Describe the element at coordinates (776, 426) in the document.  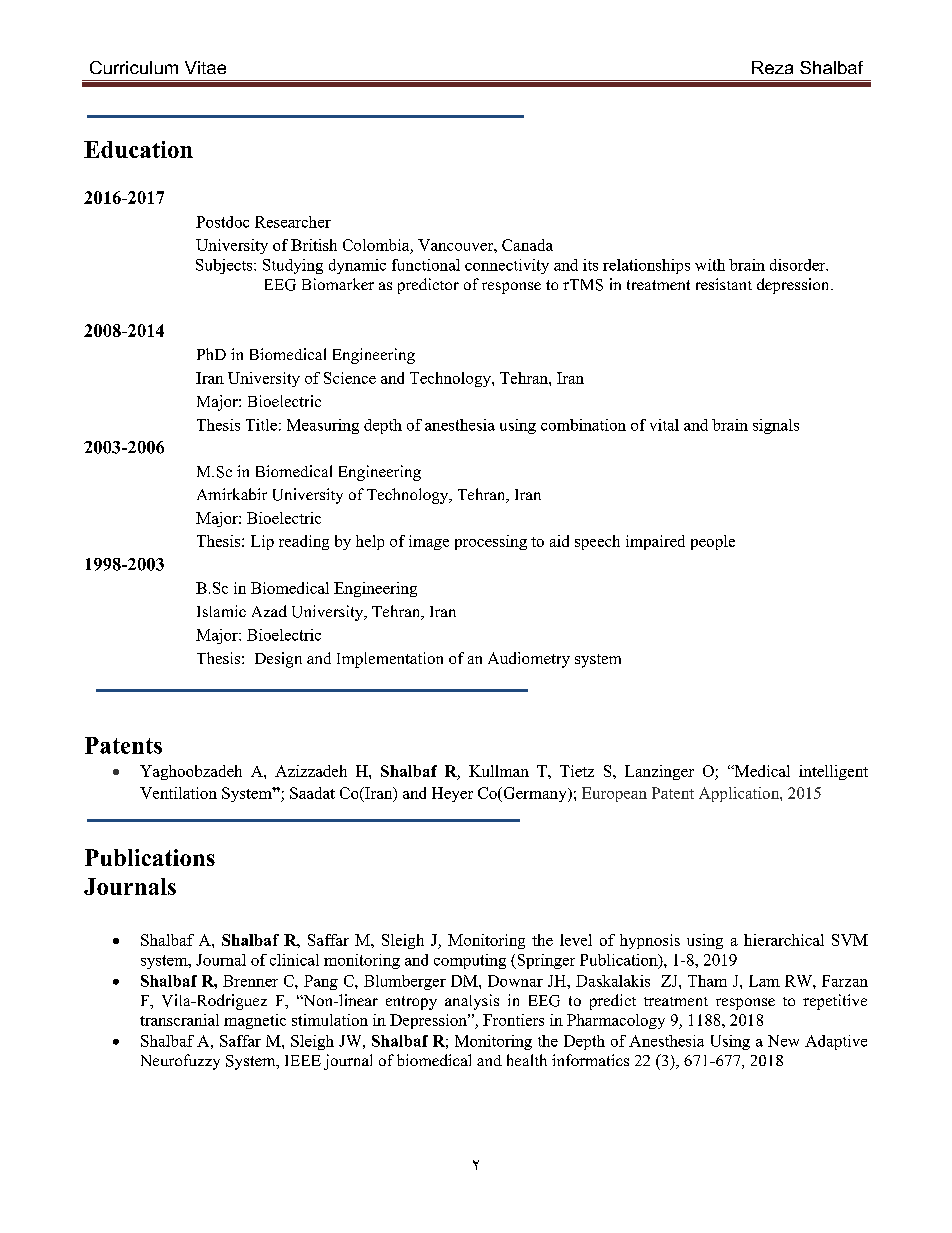
I see `signals` at that location.
